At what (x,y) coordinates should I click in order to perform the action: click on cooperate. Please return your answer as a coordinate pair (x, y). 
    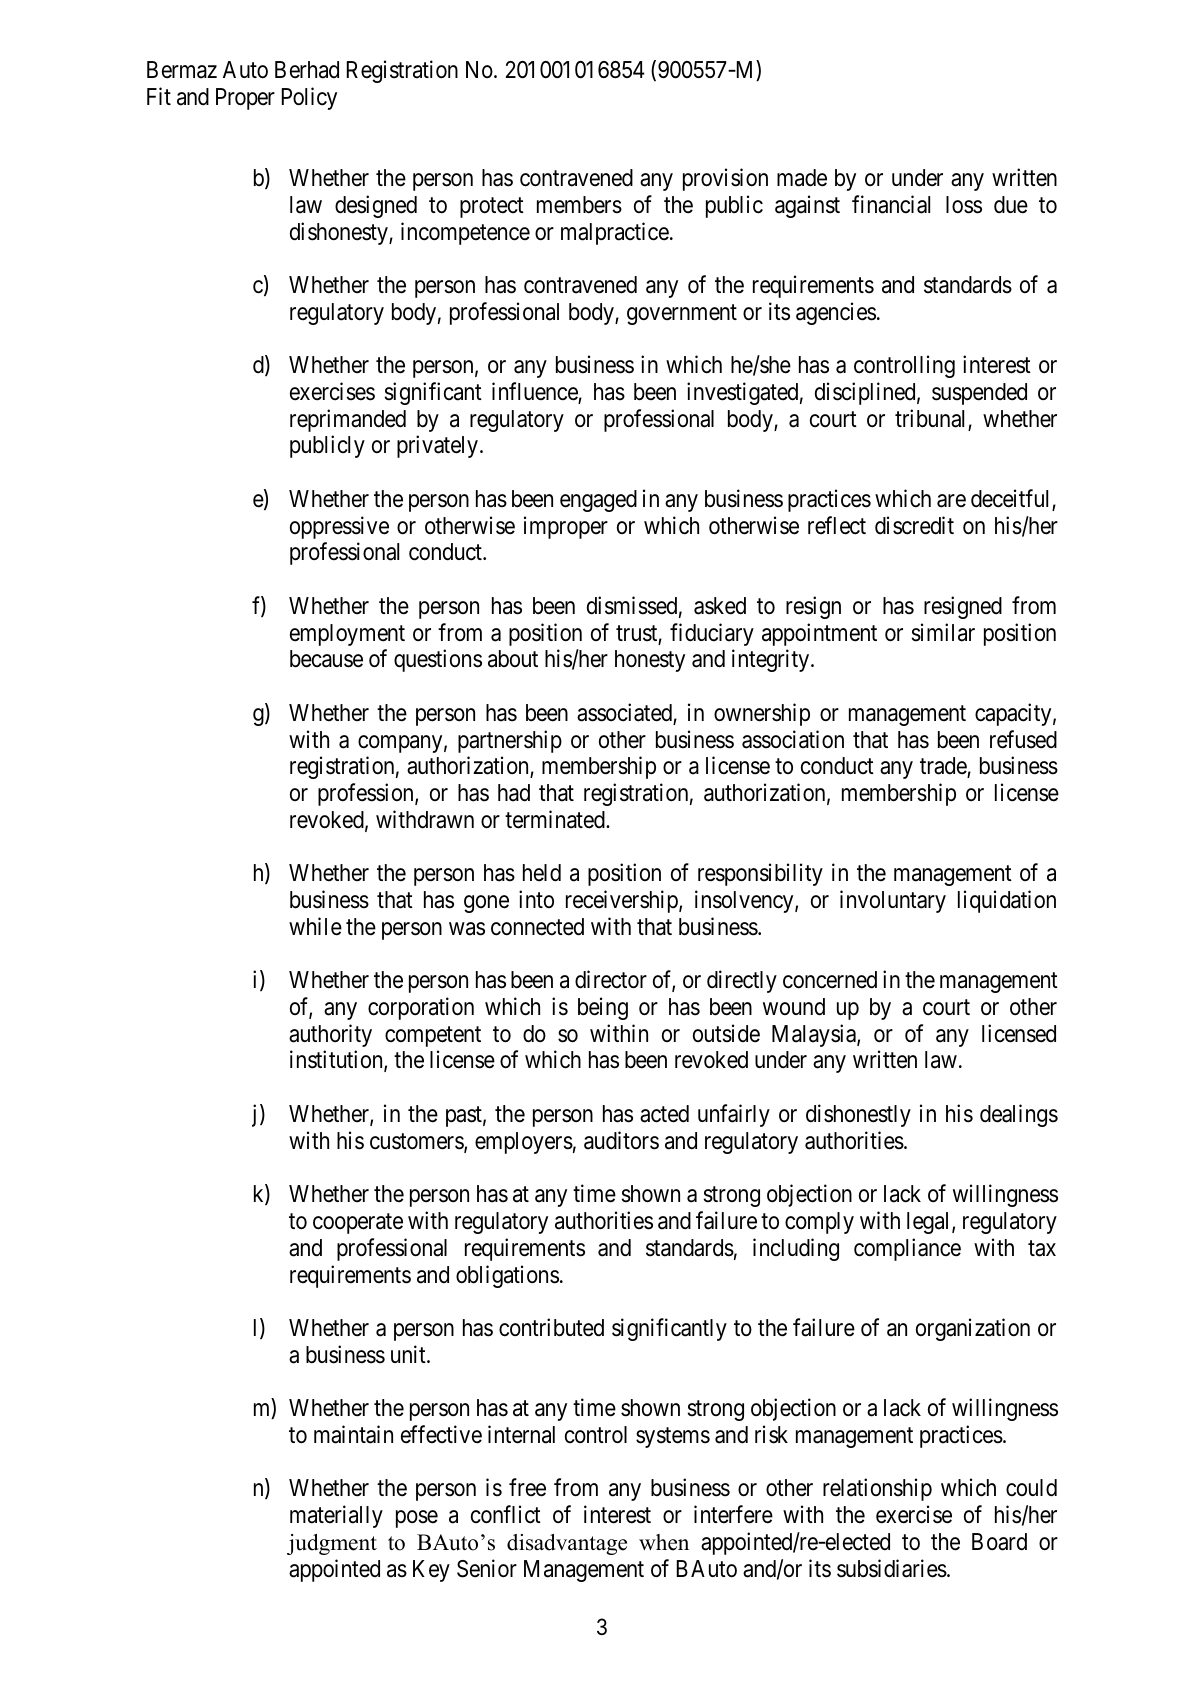
    Looking at the image, I should click on (358, 1223).
